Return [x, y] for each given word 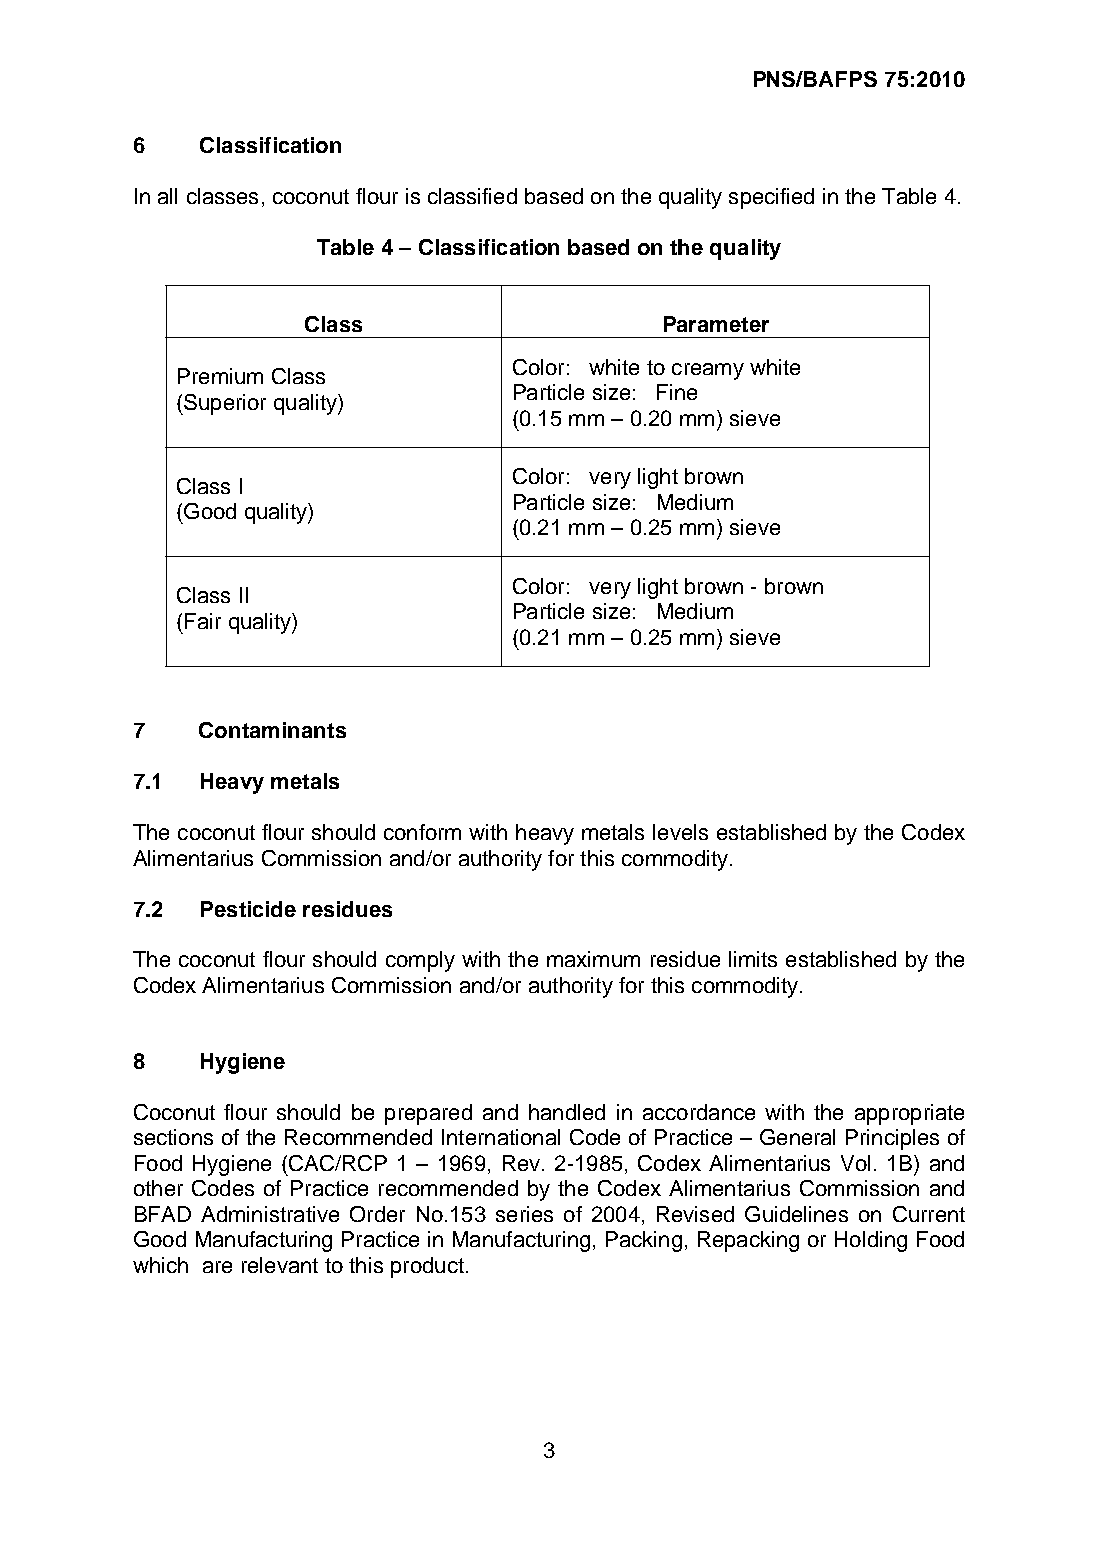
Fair [203, 621]
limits [753, 959]
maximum [593, 959]
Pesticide [248, 909]
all [167, 196]
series [524, 1214]
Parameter [716, 324]
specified [771, 198]
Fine [677, 392]
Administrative [270, 1214]
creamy [708, 371]
